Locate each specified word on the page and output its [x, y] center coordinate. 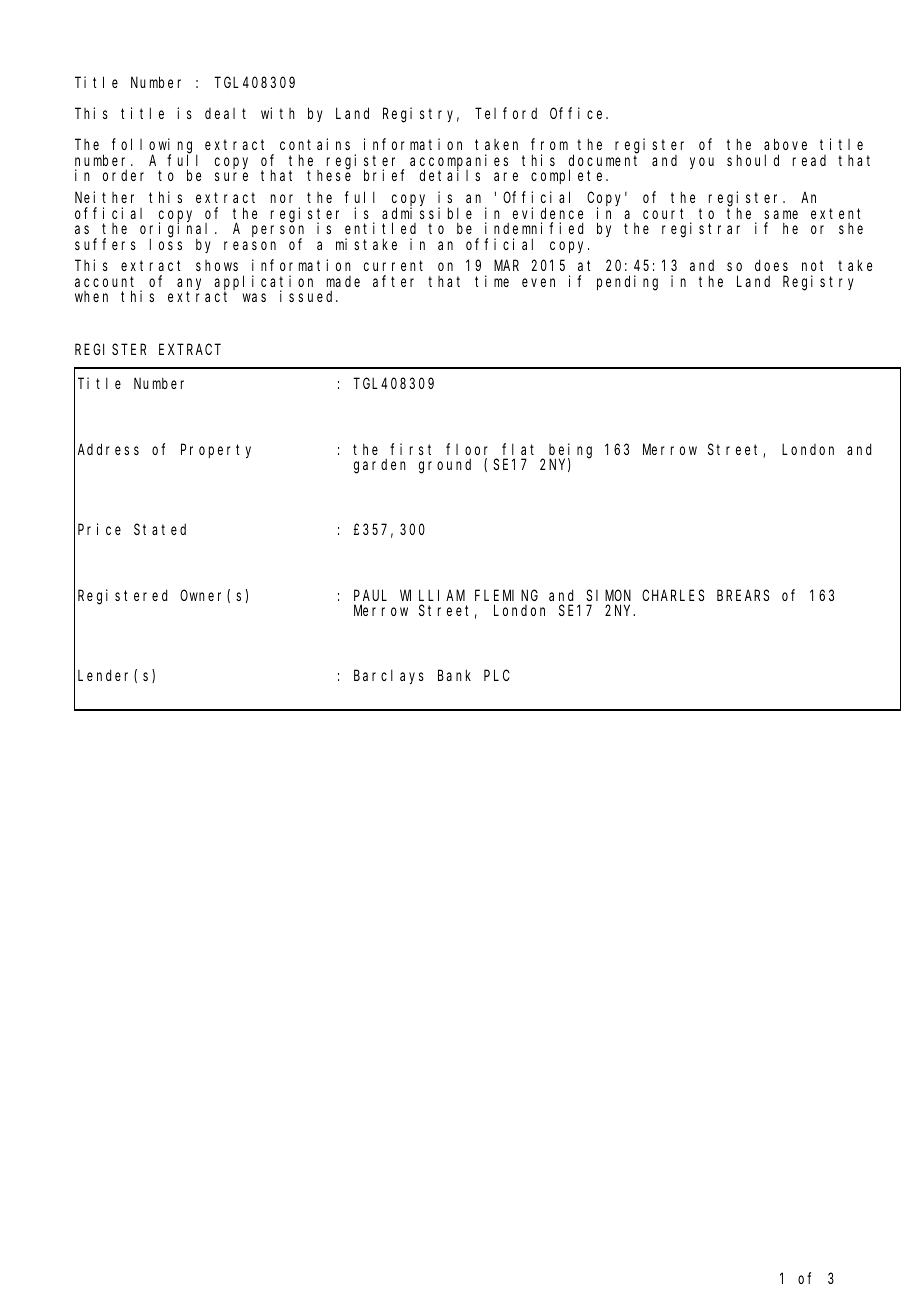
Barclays [389, 677]
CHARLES [673, 595]
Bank [454, 675]
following [155, 147]
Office [578, 113]
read [809, 160]
